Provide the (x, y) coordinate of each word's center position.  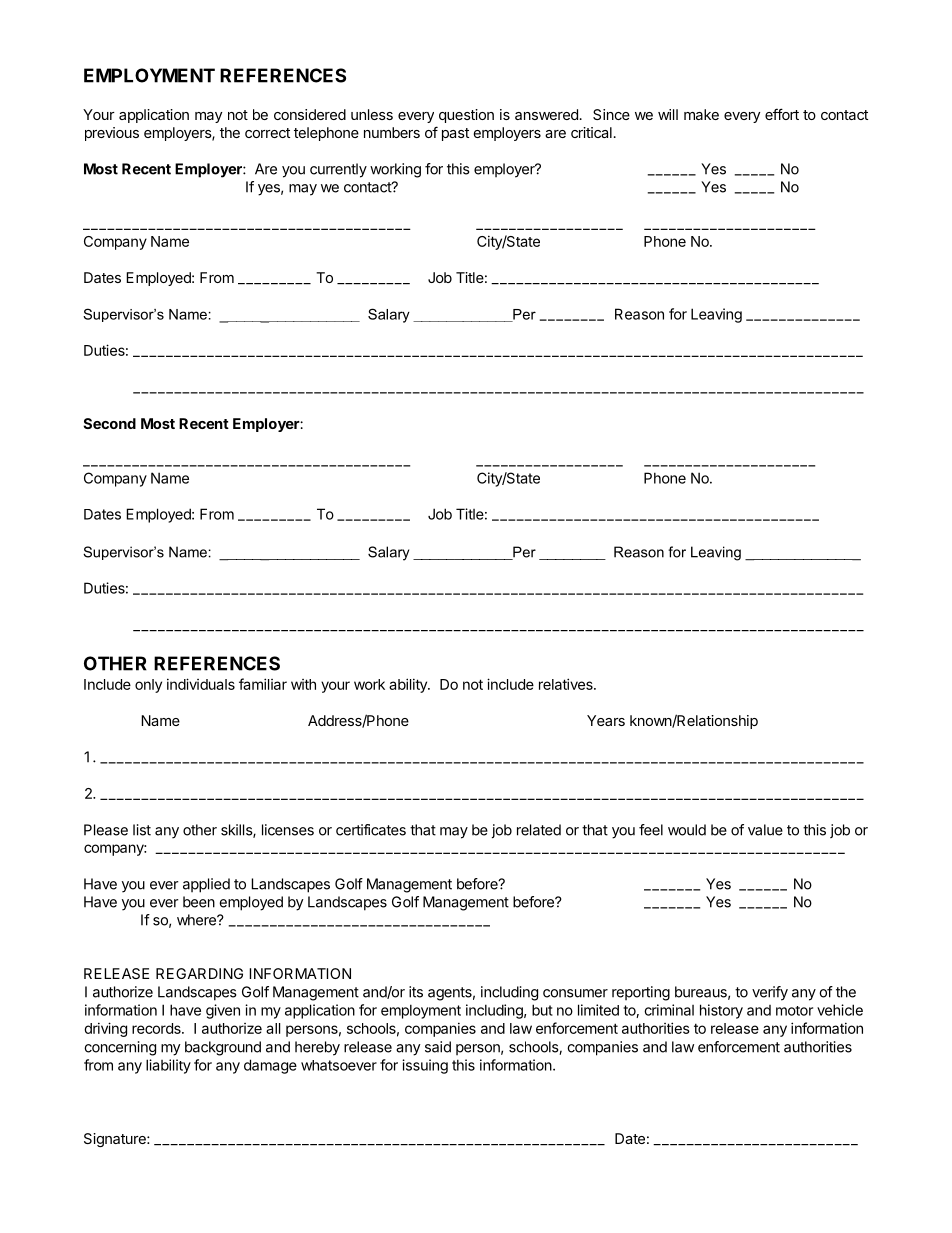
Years (606, 720)
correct (267, 133)
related (539, 830)
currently (338, 170)
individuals (201, 684)
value (765, 830)
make (701, 114)
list (142, 830)
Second (109, 423)
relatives (567, 684)
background (223, 1048)
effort (782, 114)
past (455, 134)
